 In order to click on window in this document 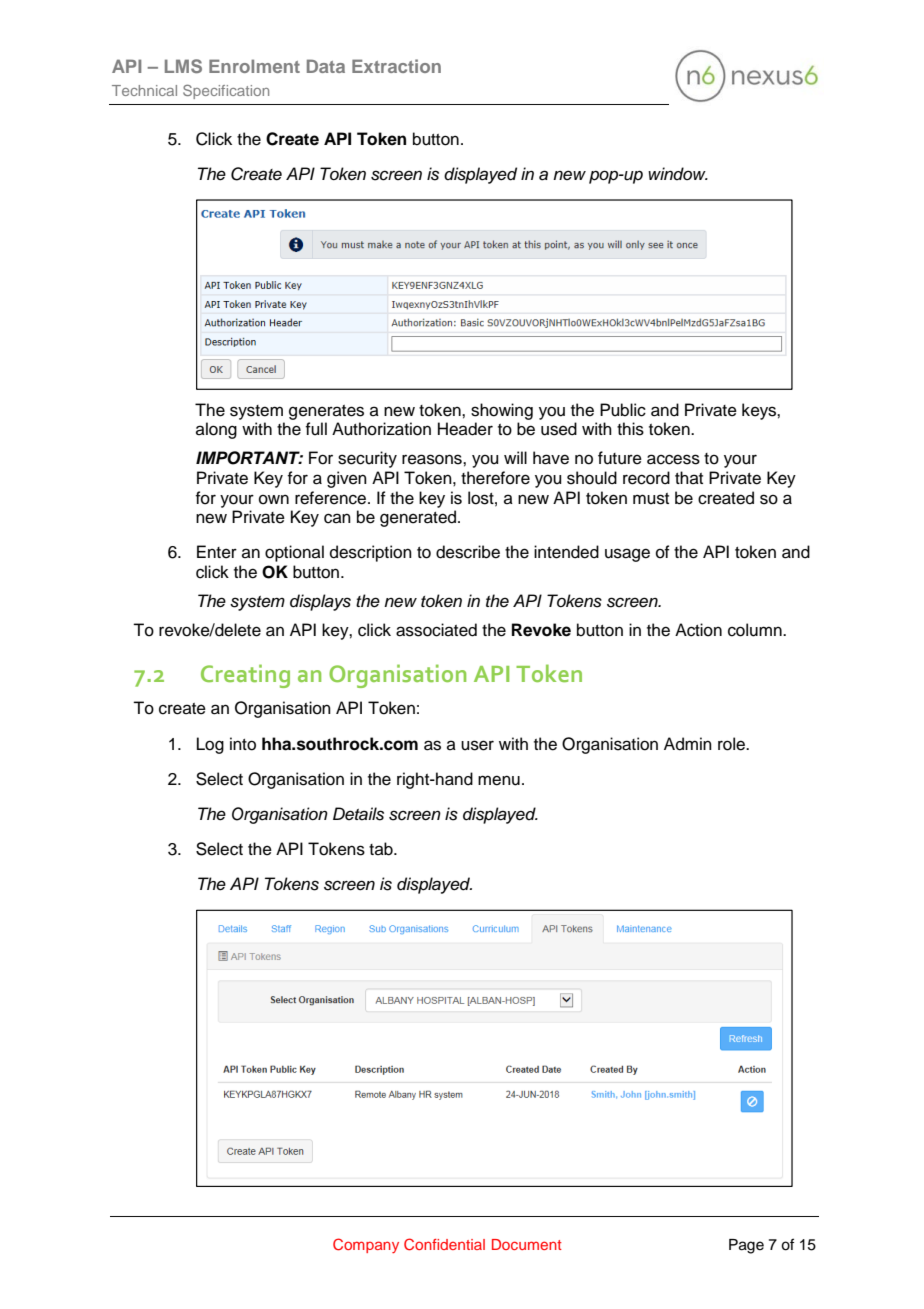, I will do `click(678, 173)`.
